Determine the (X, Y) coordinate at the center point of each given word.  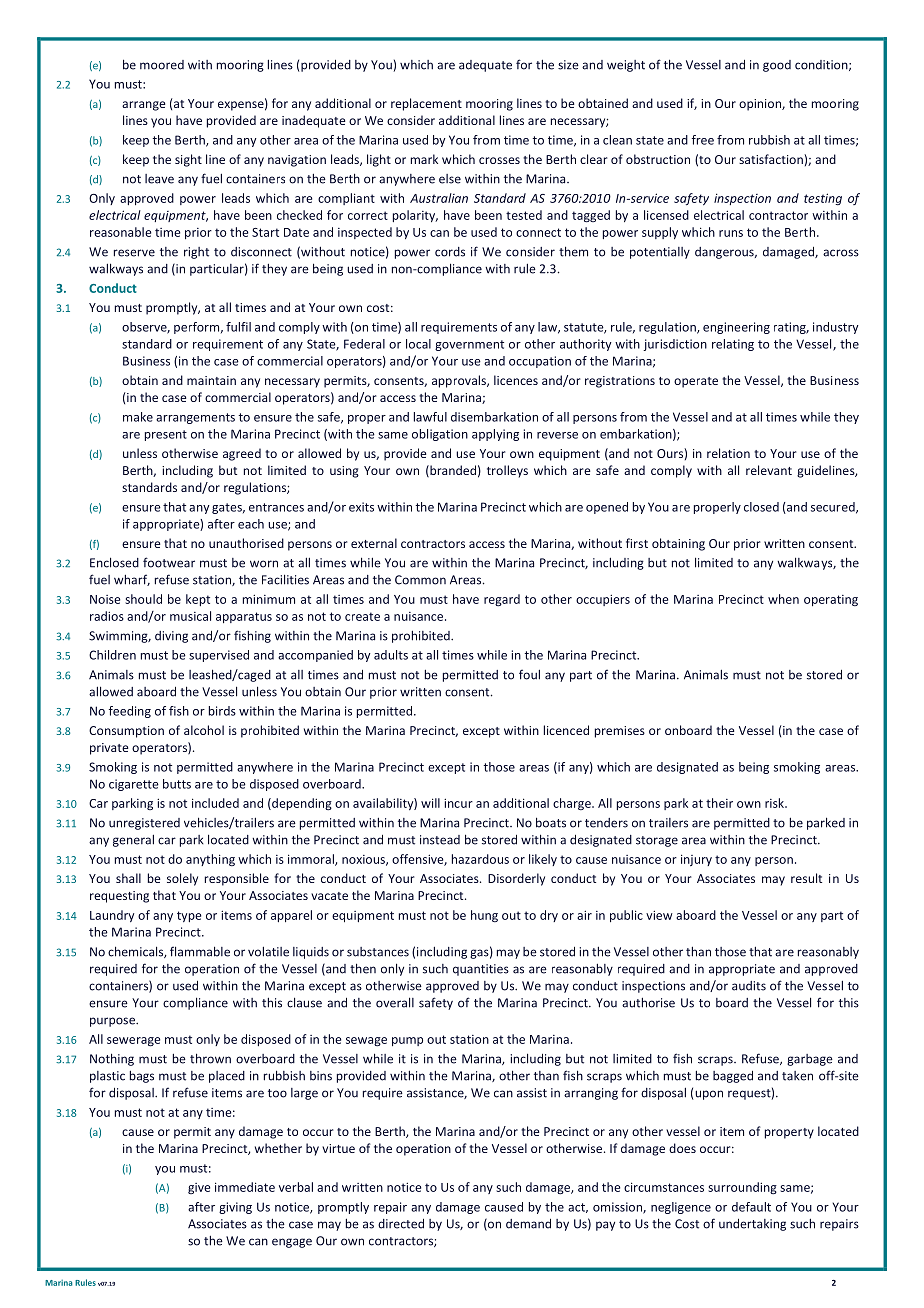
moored (162, 65)
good (777, 66)
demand (528, 1224)
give (199, 1188)
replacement (426, 104)
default (751, 1207)
